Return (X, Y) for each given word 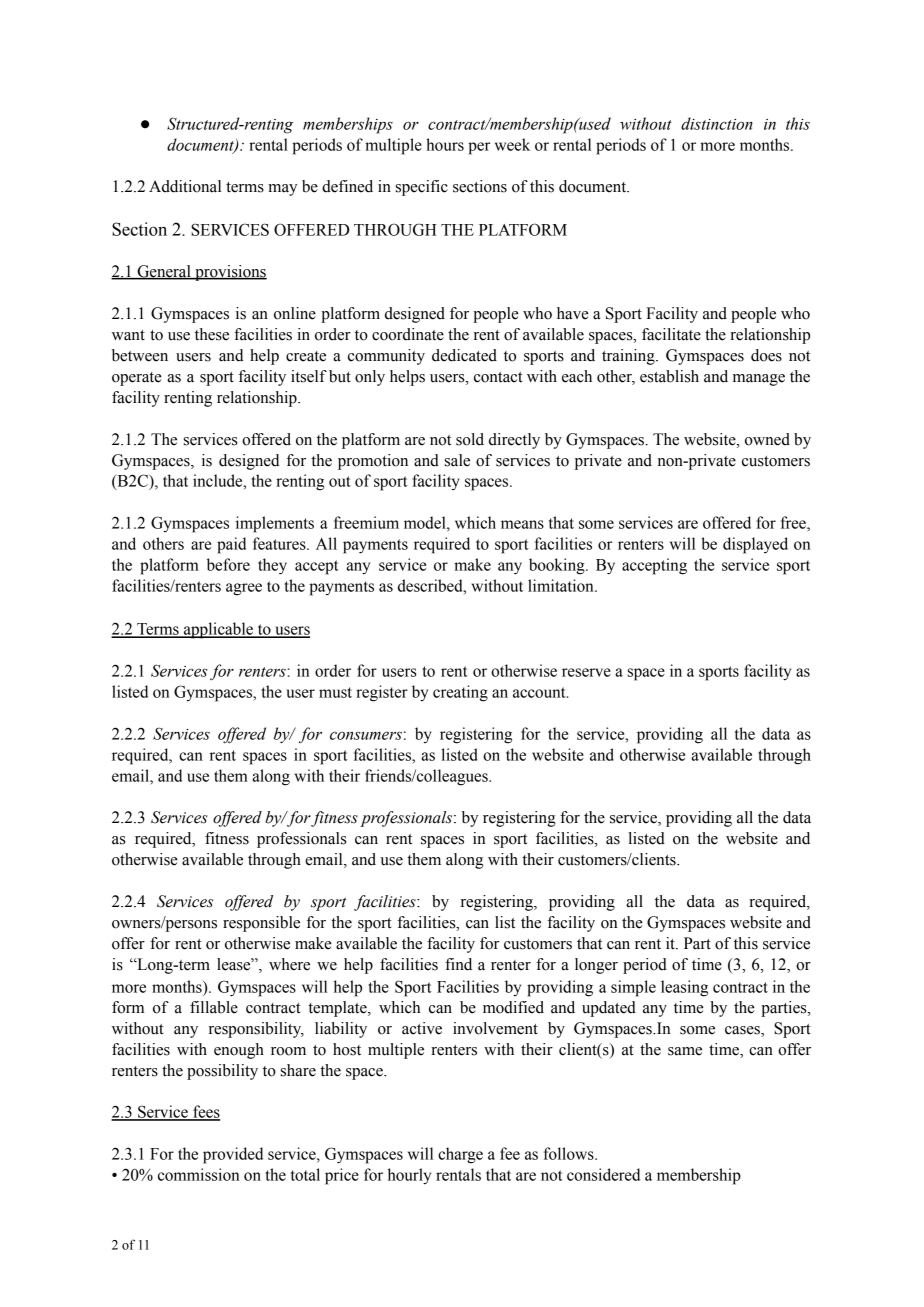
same (685, 1051)
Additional (185, 186)
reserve (586, 672)
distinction (717, 123)
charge (460, 1155)
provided (233, 1155)
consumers (366, 735)
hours (445, 144)
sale (457, 460)
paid (231, 545)
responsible (261, 924)
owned (767, 439)
